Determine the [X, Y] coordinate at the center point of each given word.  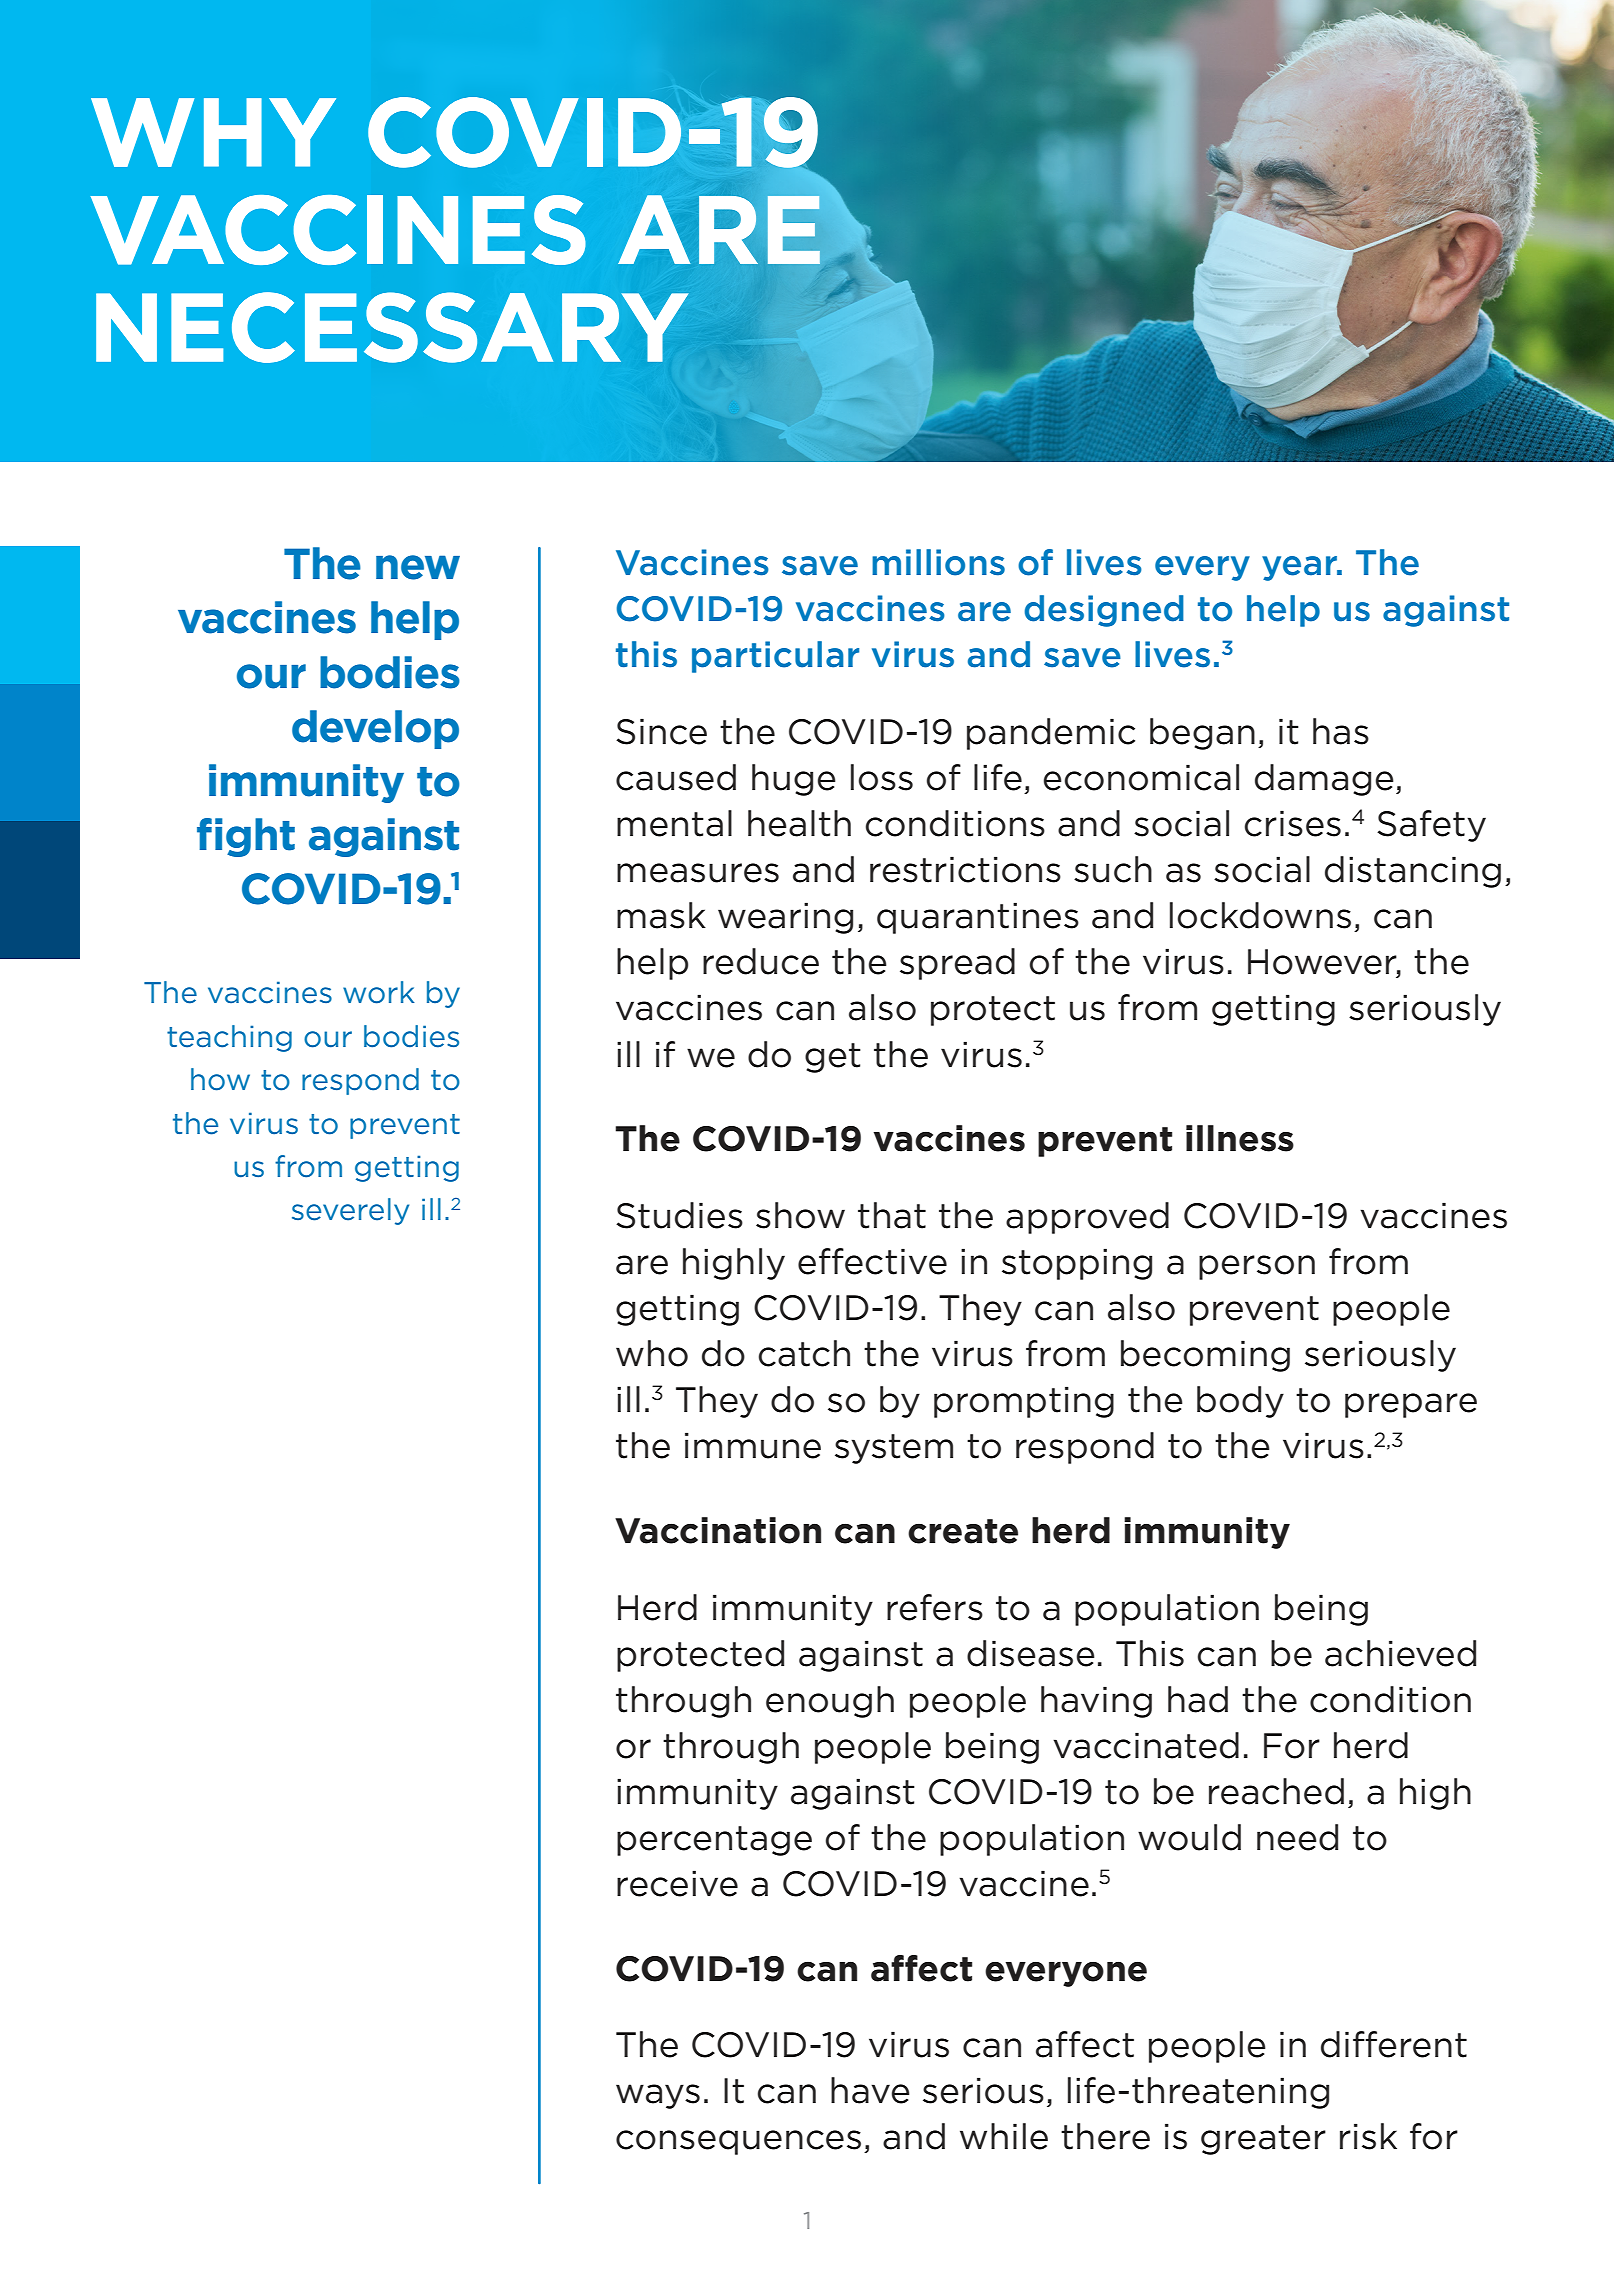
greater [1263, 2140]
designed [1104, 611]
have [870, 2090]
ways [658, 2096]
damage [1324, 780]
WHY [213, 132]
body [1240, 1402]
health [799, 823]
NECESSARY [392, 327]
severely [350, 1211]
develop [375, 729]
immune [753, 1445]
